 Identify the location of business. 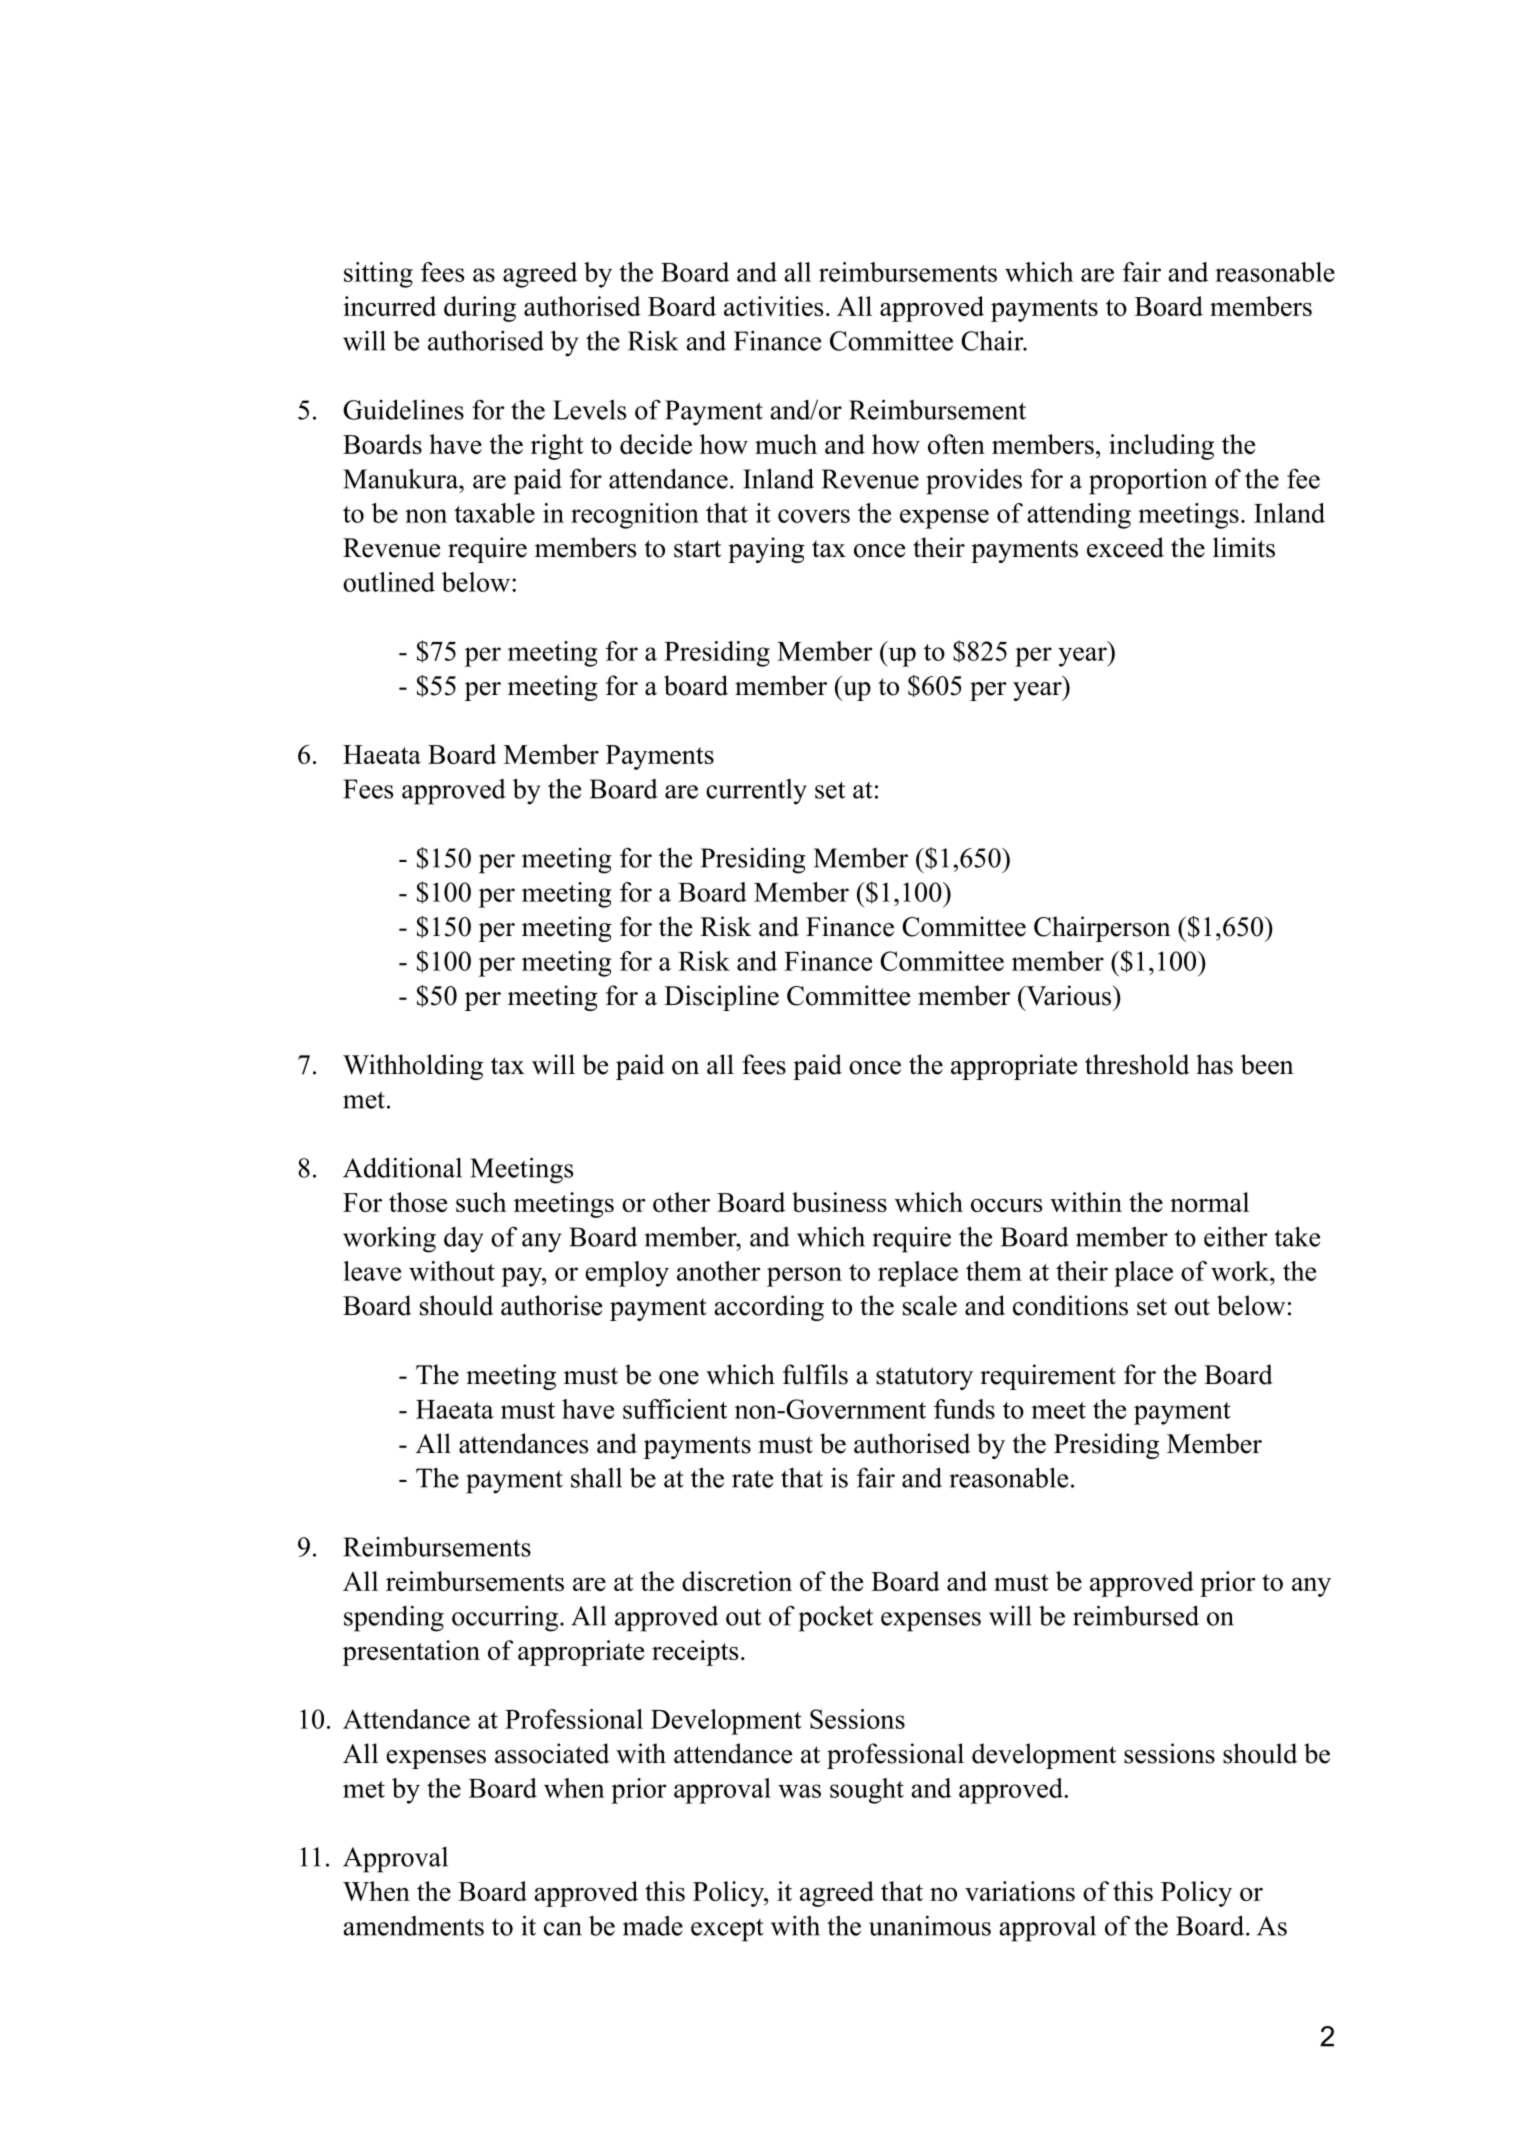
(839, 1202).
